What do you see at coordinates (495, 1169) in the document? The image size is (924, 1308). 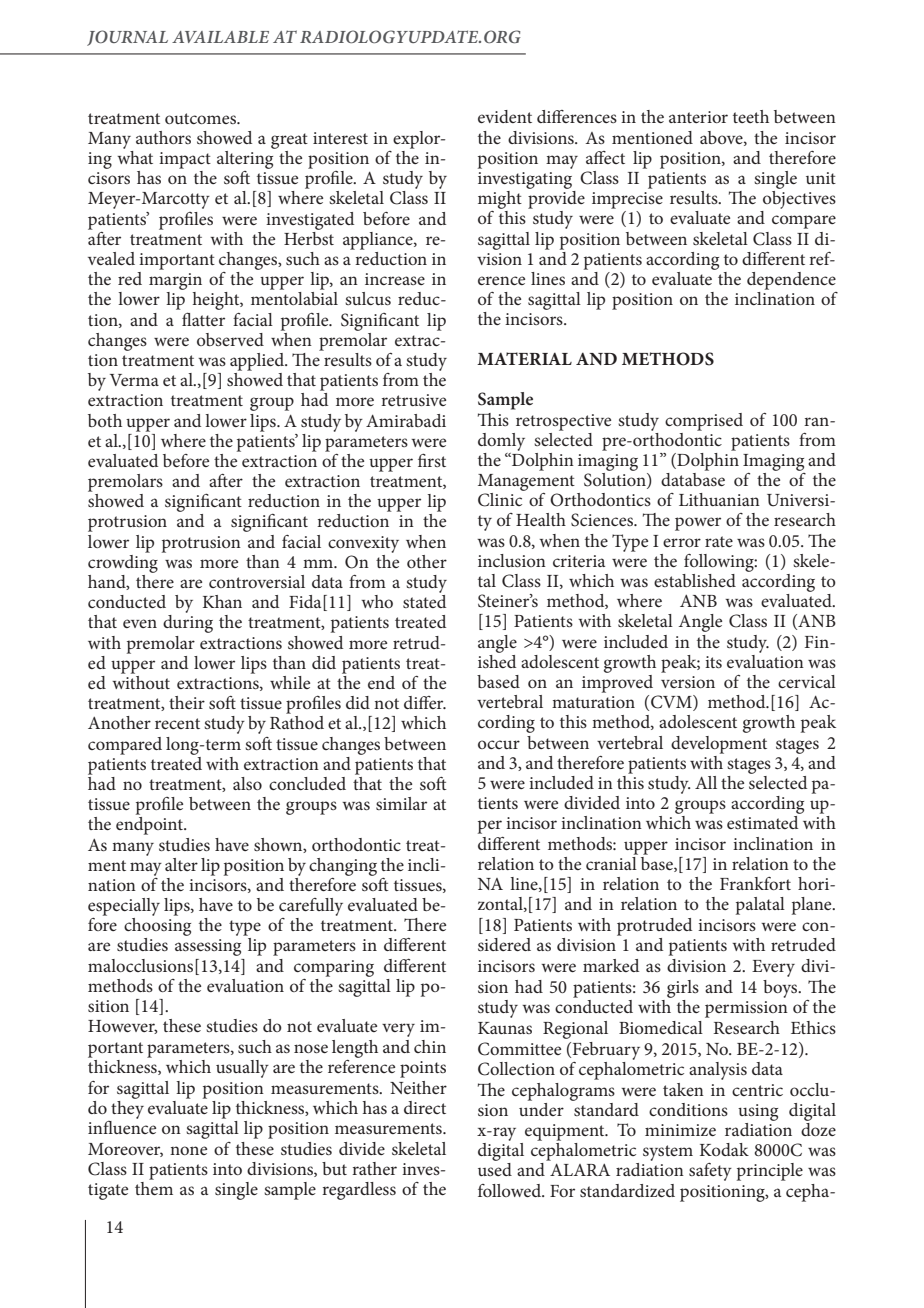 I see `used` at bounding box center [495, 1169].
